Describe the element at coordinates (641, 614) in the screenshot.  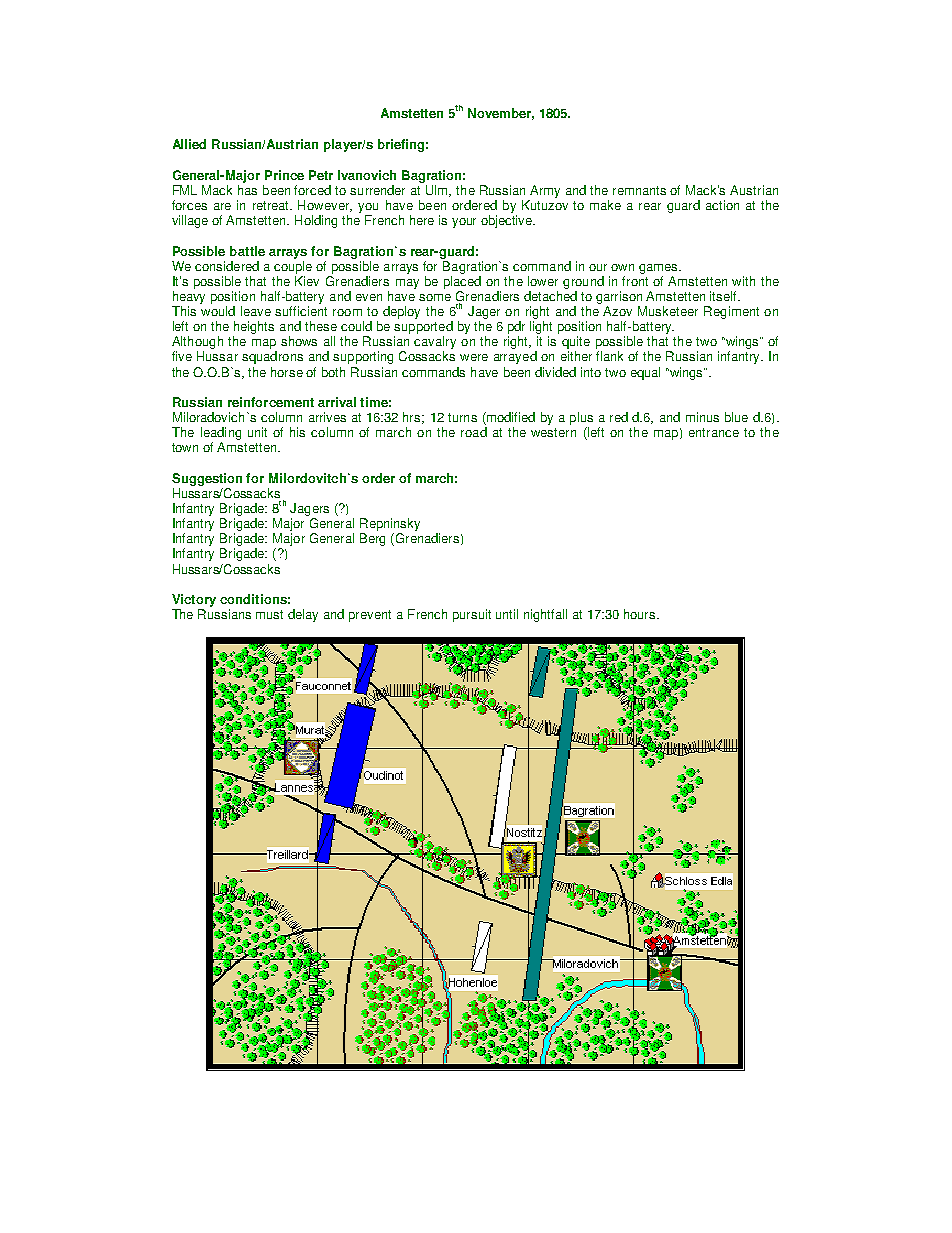
I see `hours` at that location.
